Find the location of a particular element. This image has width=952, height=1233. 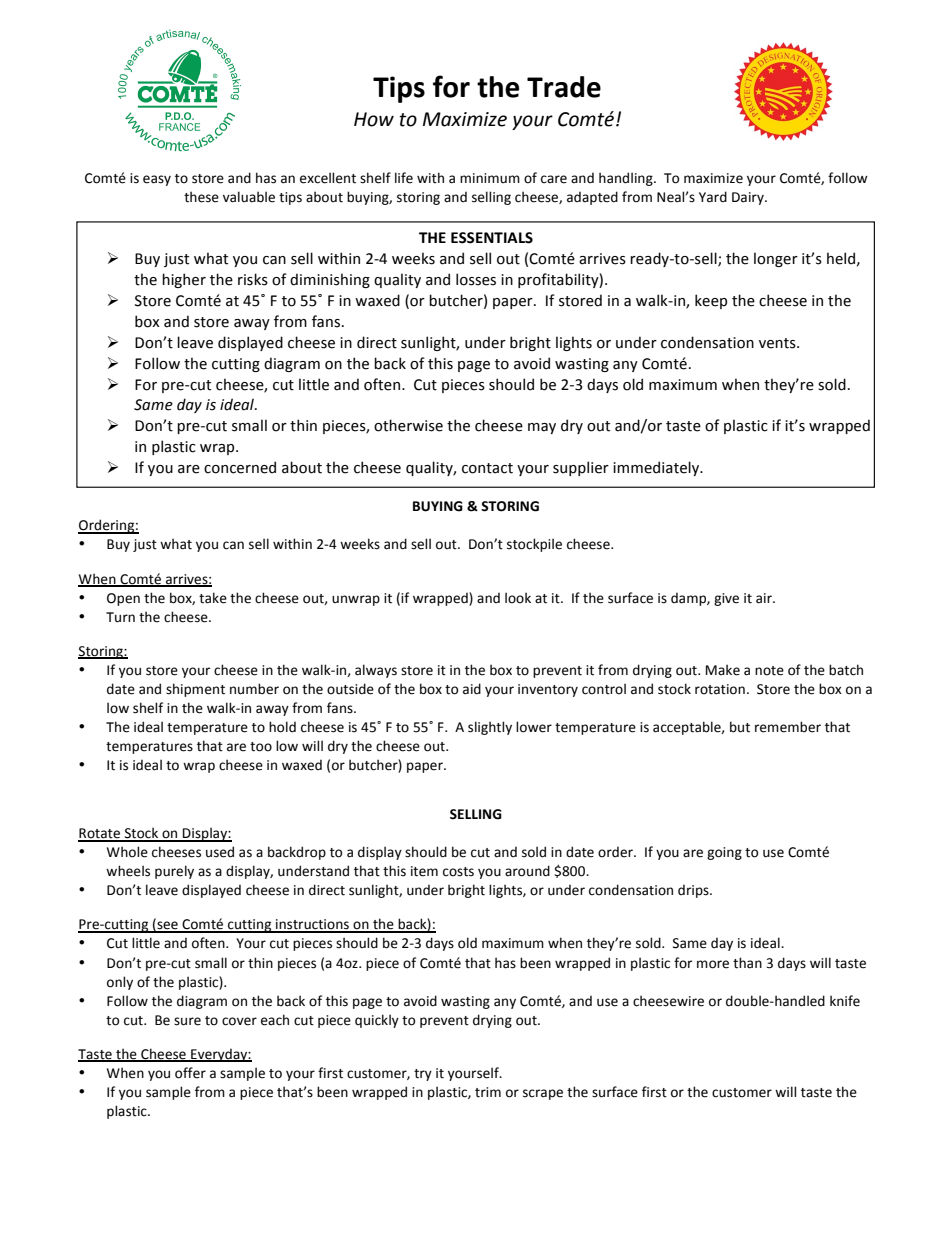

easy is located at coordinates (157, 180).
